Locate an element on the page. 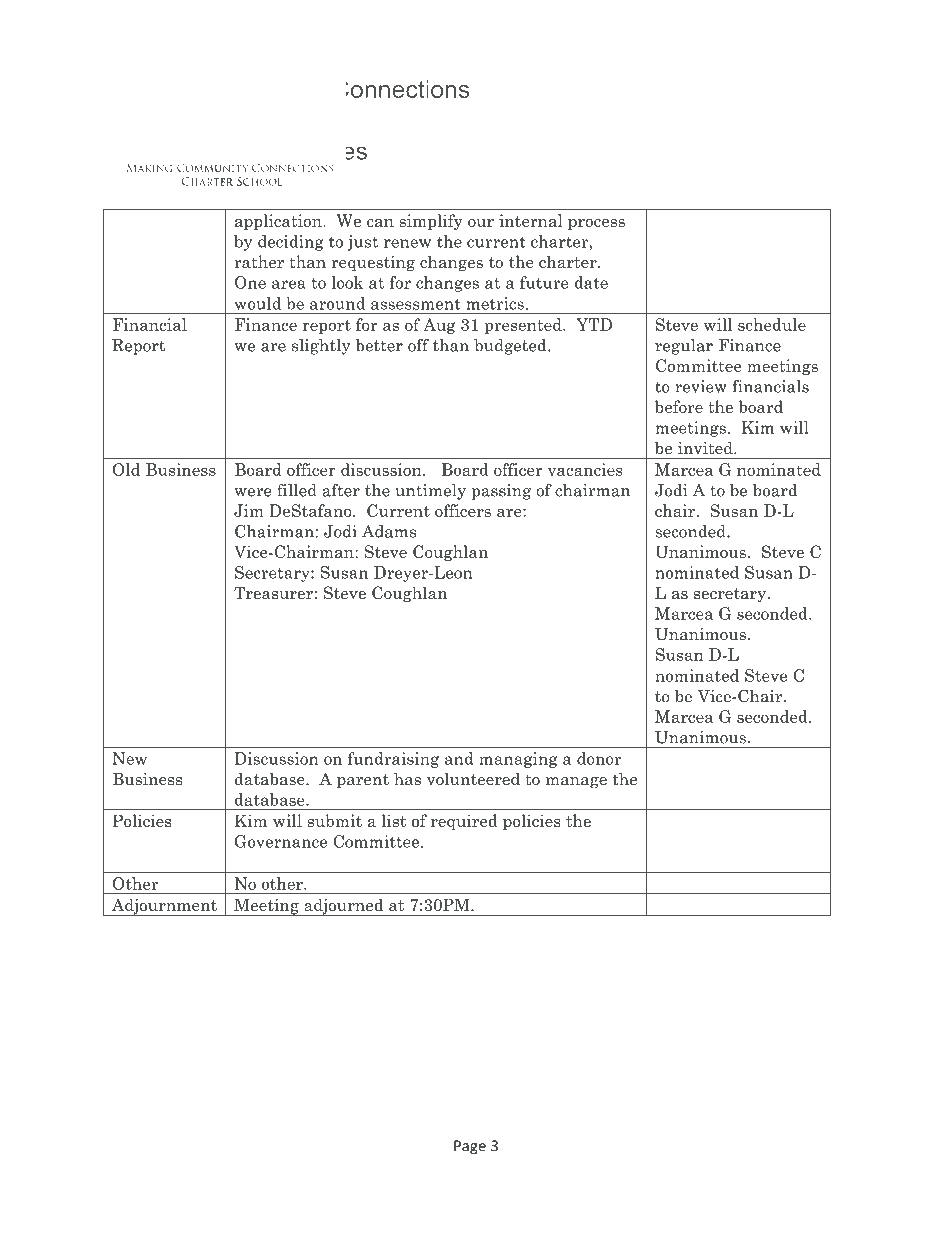  simplify is located at coordinates (431, 222).
